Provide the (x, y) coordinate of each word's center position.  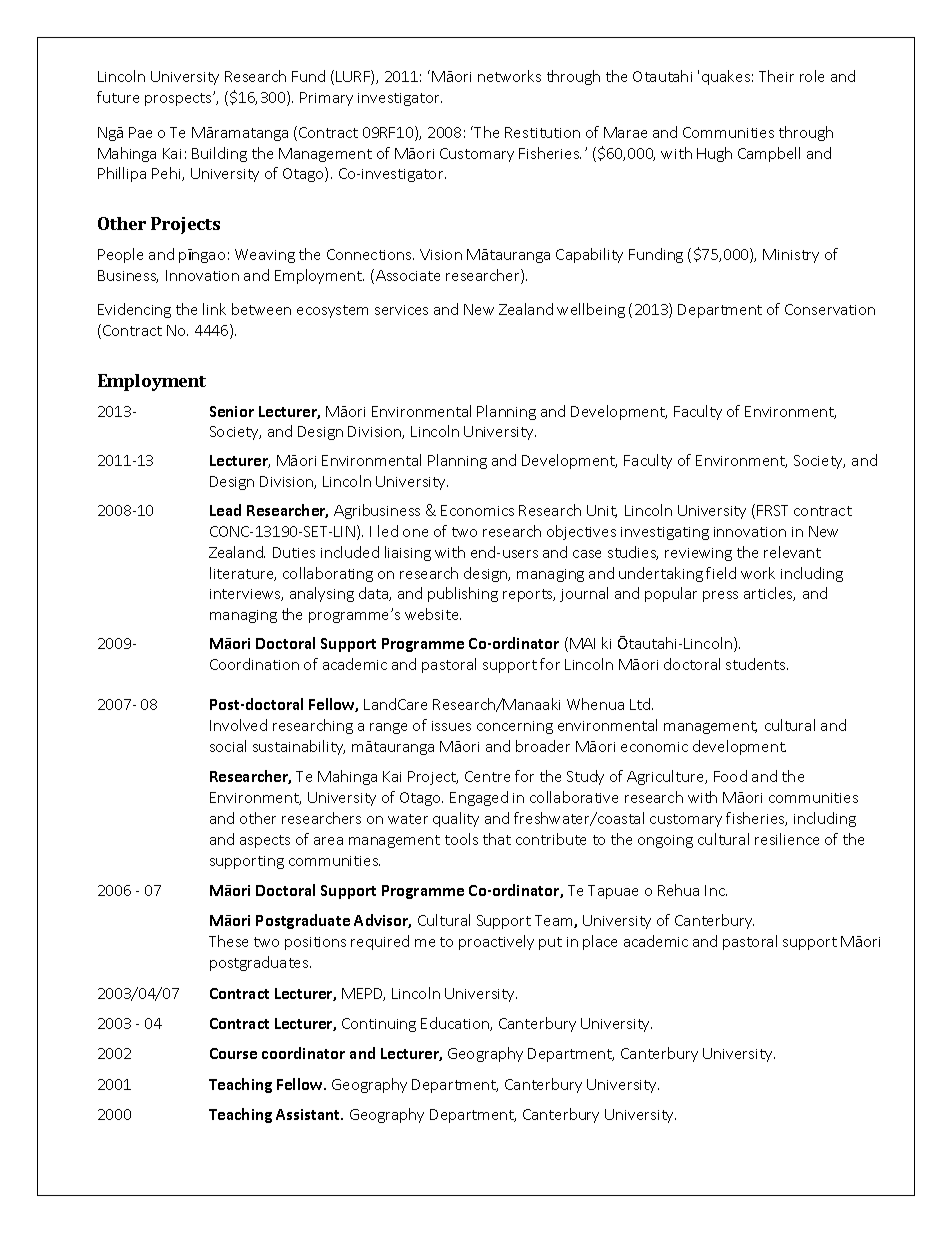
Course (233, 1053)
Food (730, 776)
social (228, 746)
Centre (487, 776)
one (415, 533)
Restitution (542, 132)
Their (776, 76)
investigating (665, 533)
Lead (225, 510)
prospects (179, 99)
